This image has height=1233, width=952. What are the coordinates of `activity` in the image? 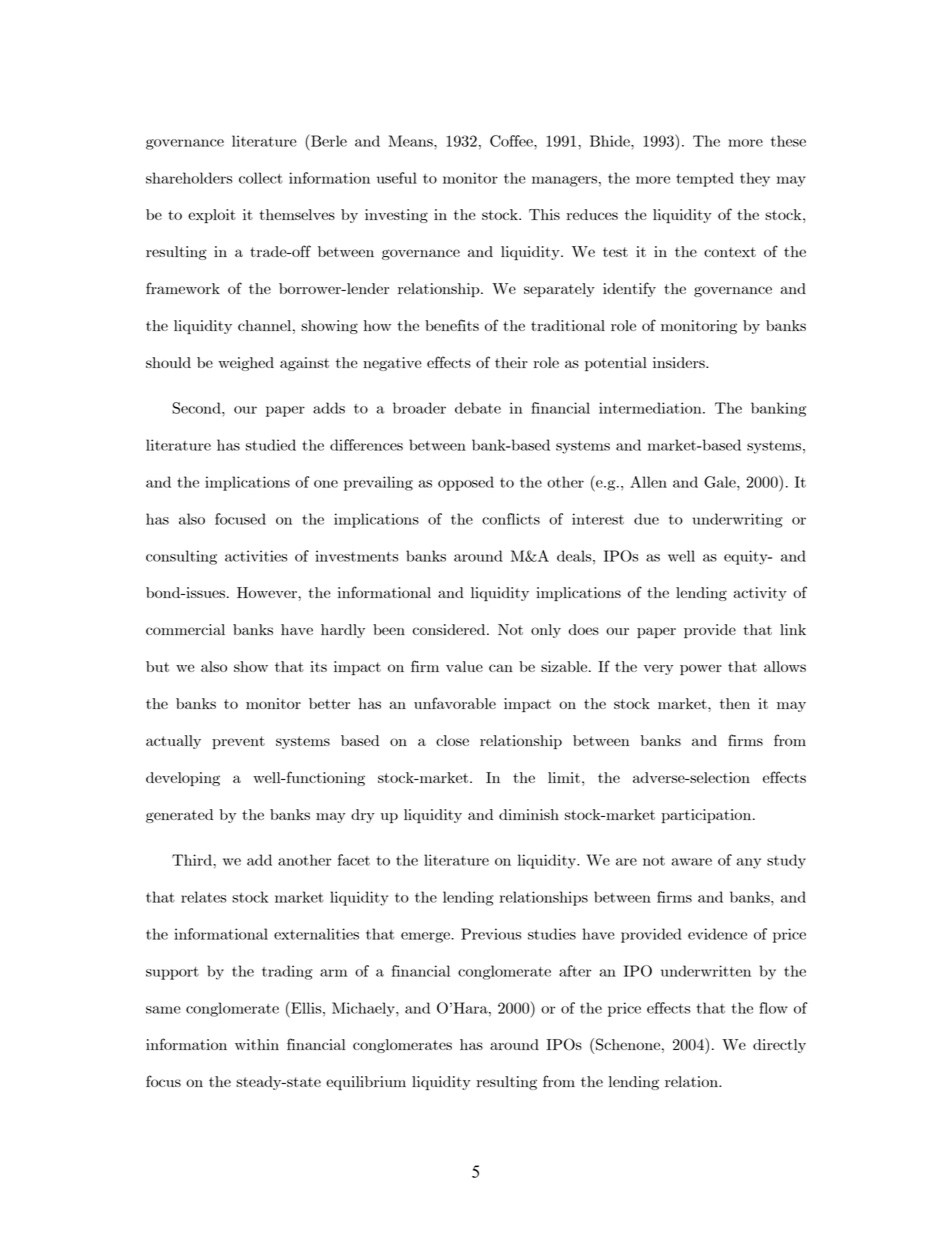 It's located at (760, 594).
